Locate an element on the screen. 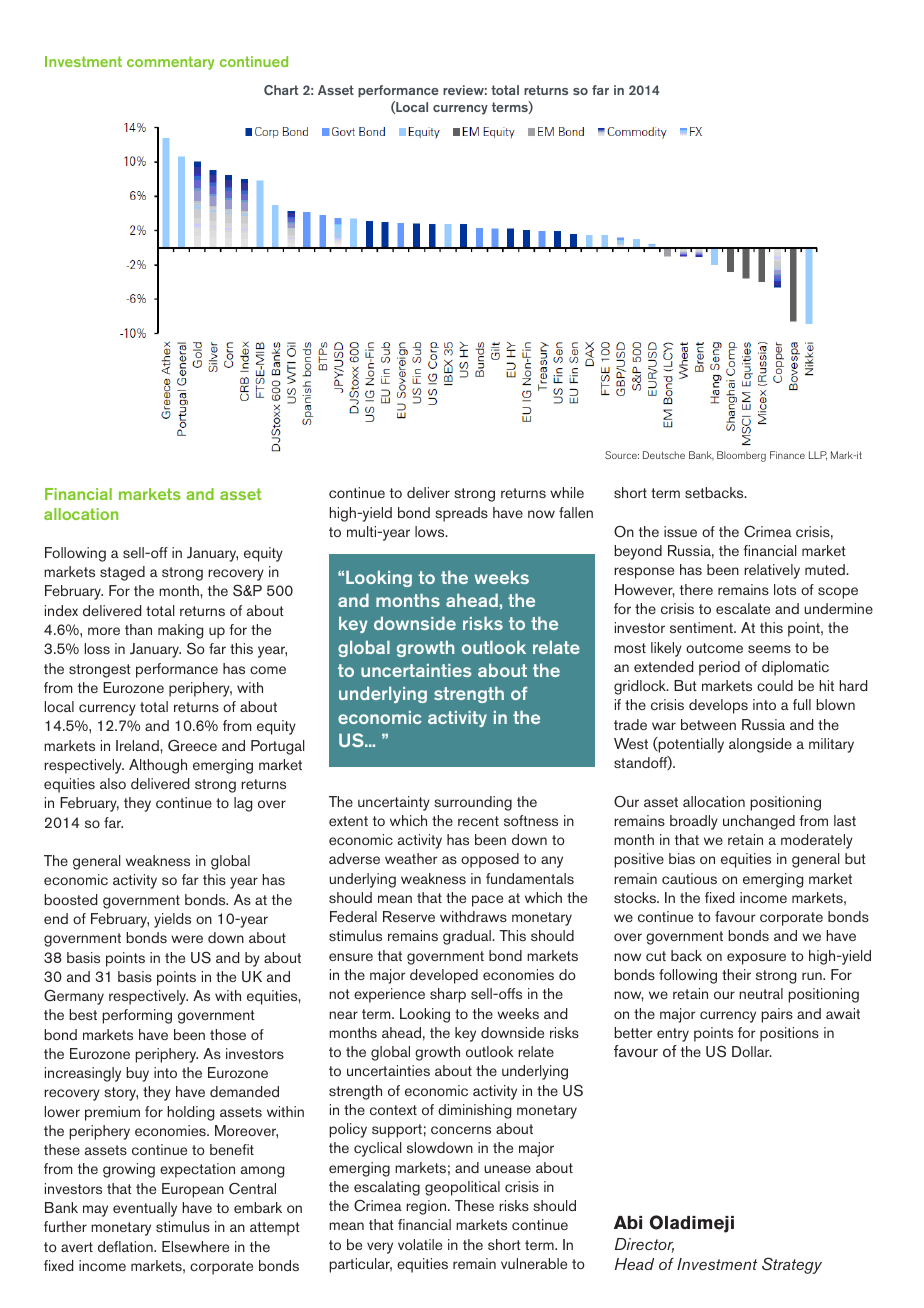  region is located at coordinates (427, 1207).
